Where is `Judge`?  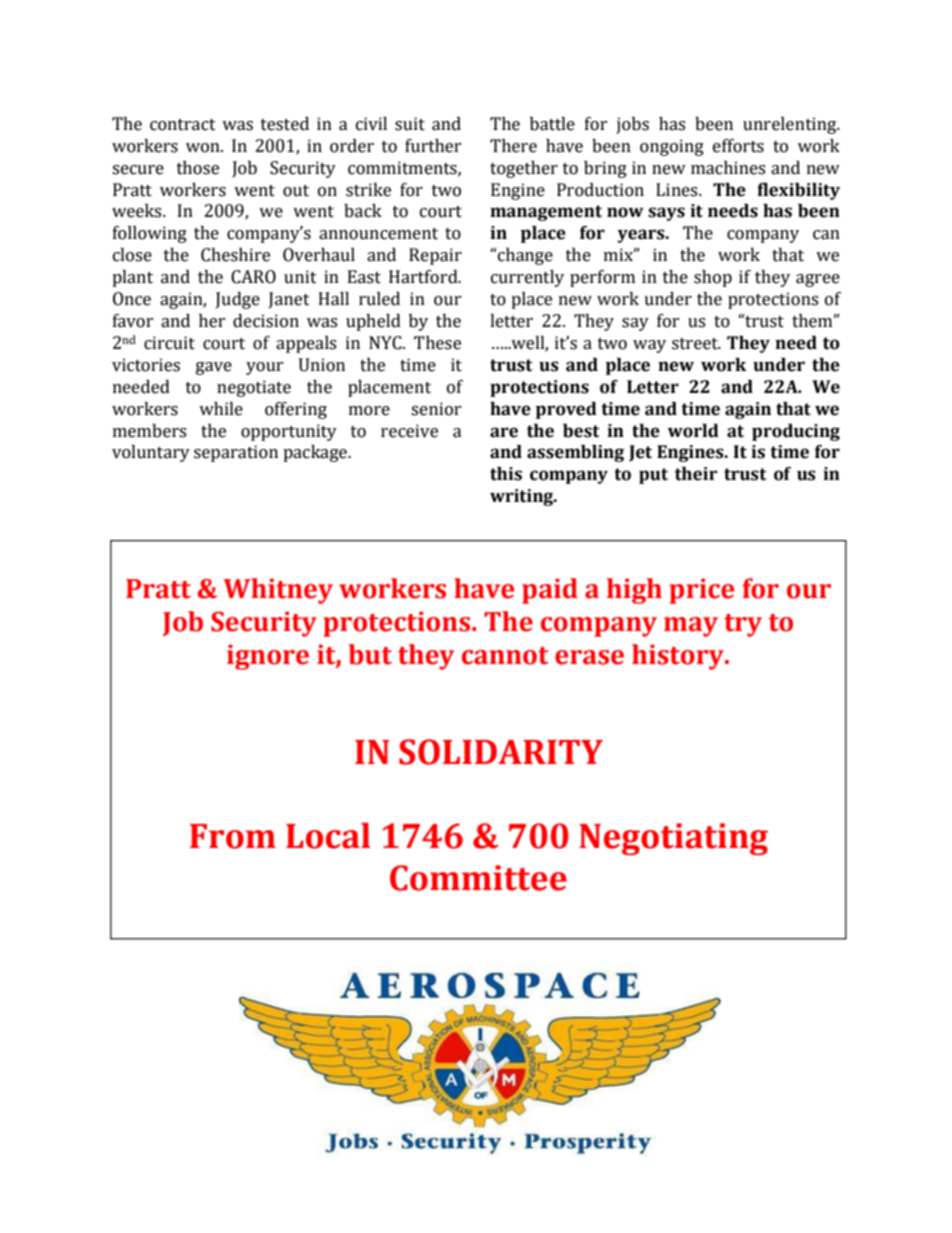
Judge is located at coordinates (238, 300).
